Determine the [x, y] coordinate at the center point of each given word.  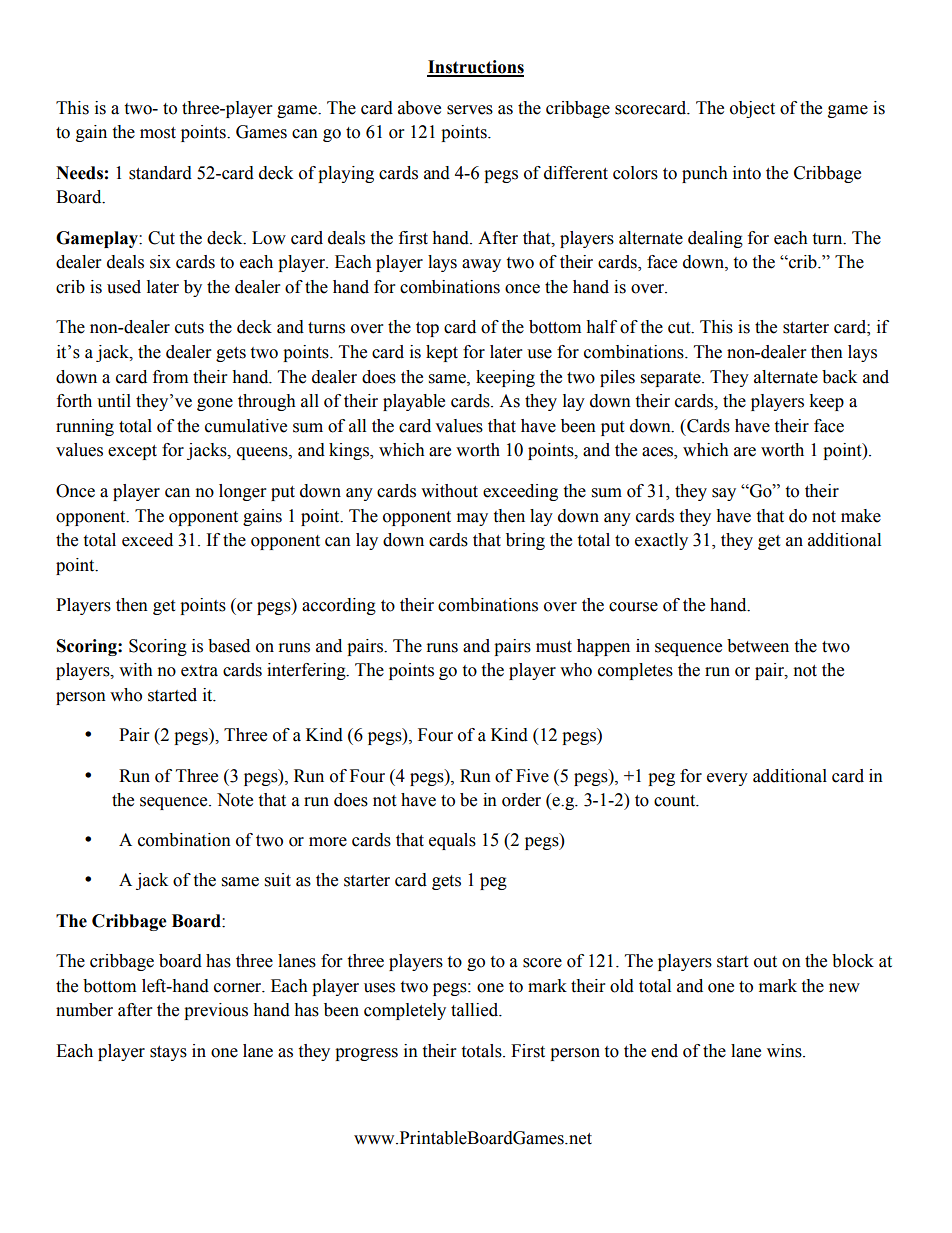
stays [168, 1053]
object [752, 109]
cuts [189, 328]
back [839, 377]
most [158, 133]
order [521, 800]
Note [235, 800]
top [427, 329]
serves [470, 110]
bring [525, 541]
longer [242, 492]
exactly [661, 541]
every [727, 779]
